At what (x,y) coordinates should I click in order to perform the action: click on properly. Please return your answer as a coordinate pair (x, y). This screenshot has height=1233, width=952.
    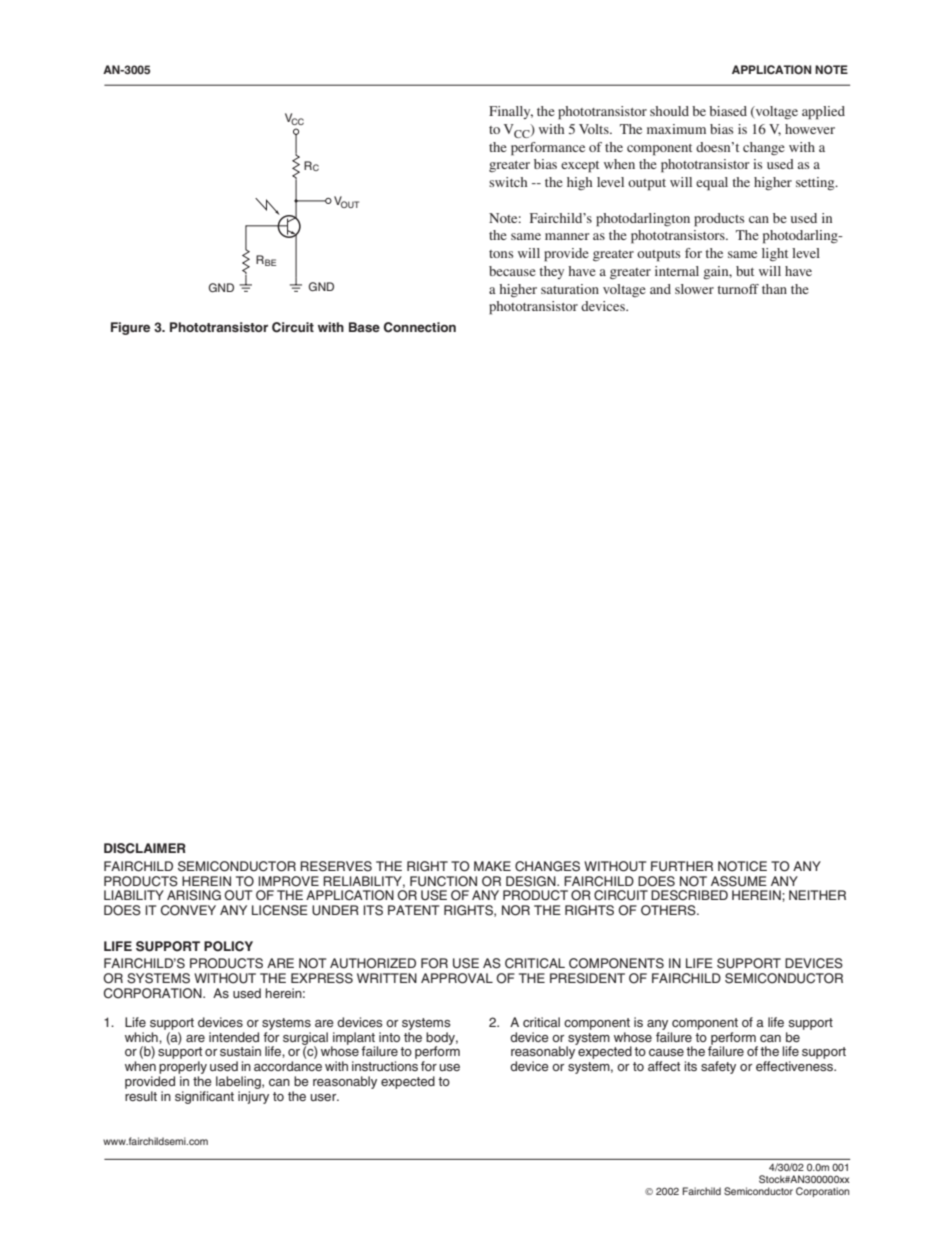
    Looking at the image, I should click on (183, 1069).
